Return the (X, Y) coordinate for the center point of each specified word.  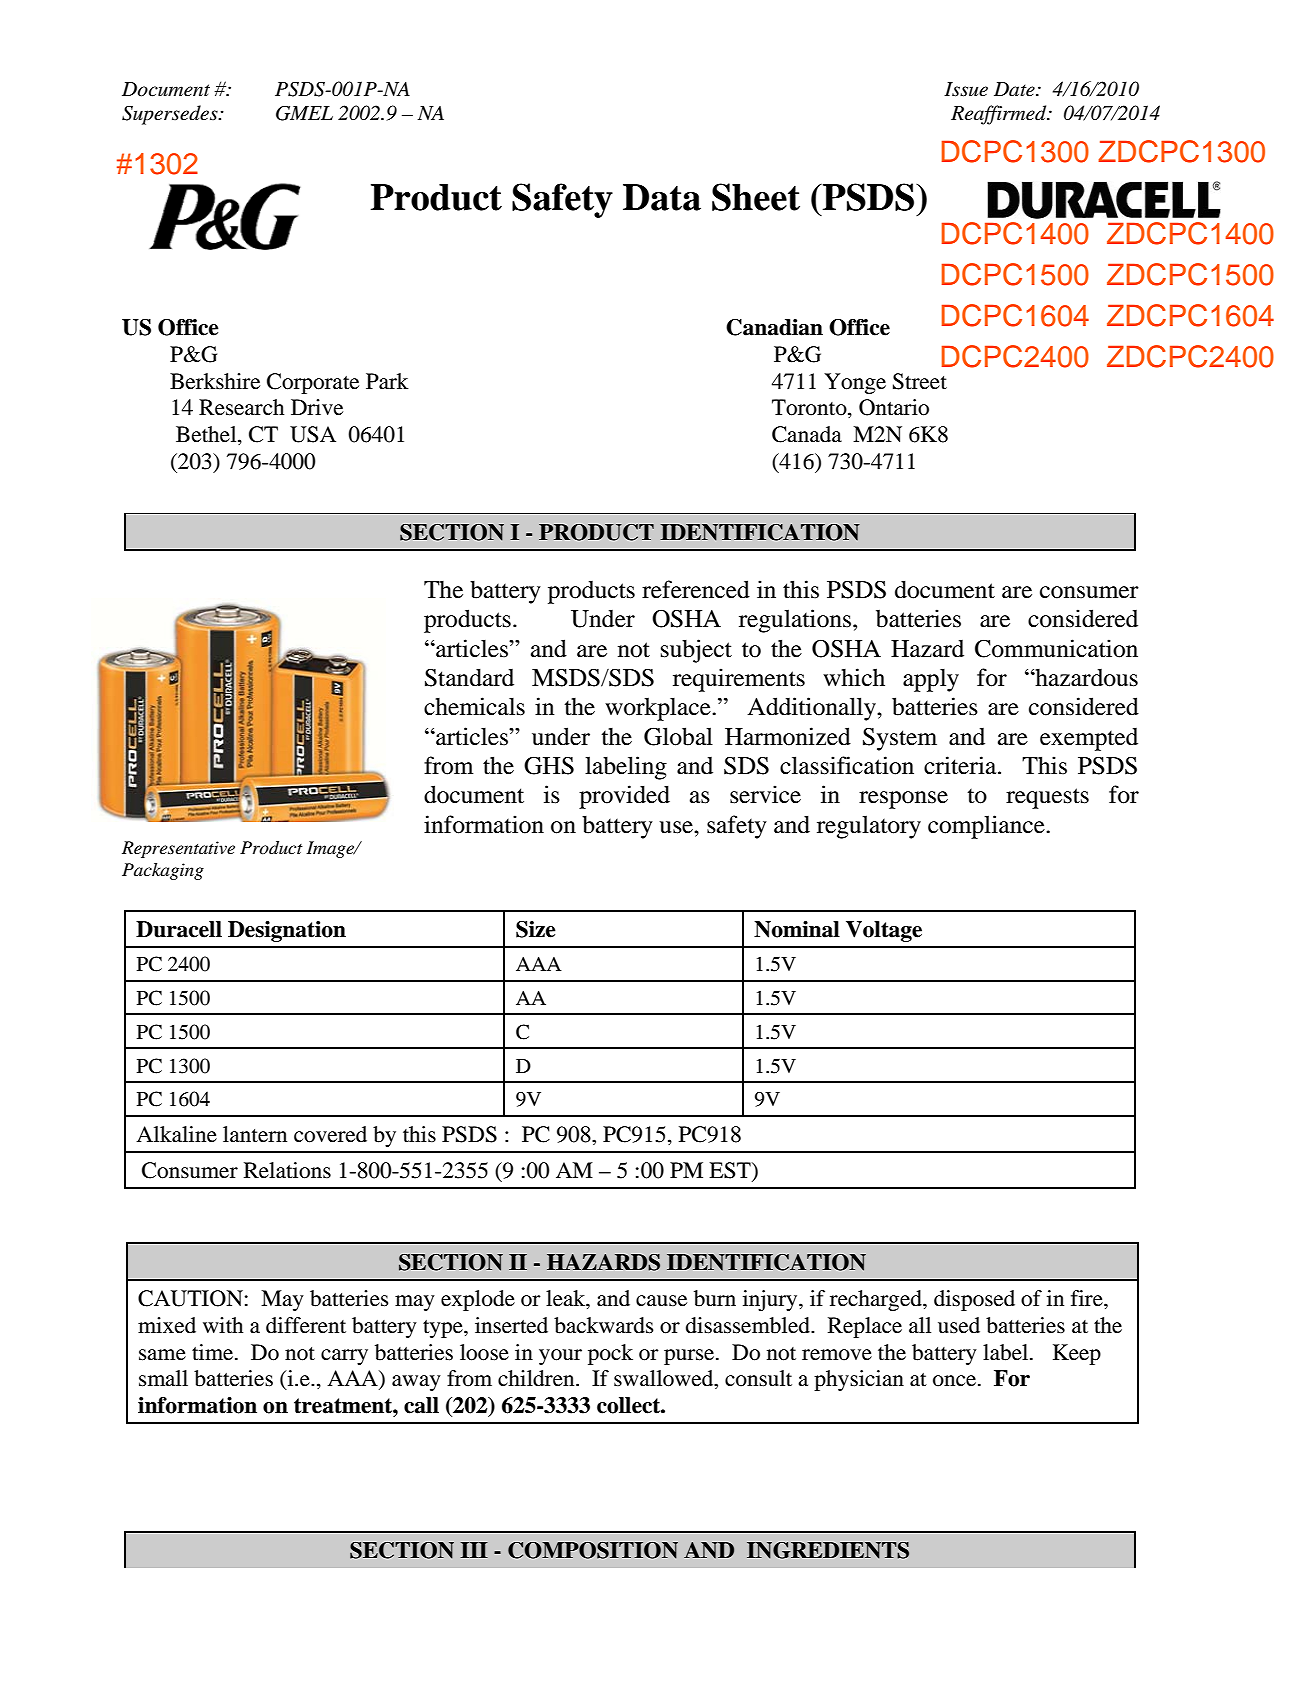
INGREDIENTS (828, 1550)
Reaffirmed (1000, 115)
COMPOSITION (593, 1550)
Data (662, 197)
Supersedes (171, 115)
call (421, 1405)
